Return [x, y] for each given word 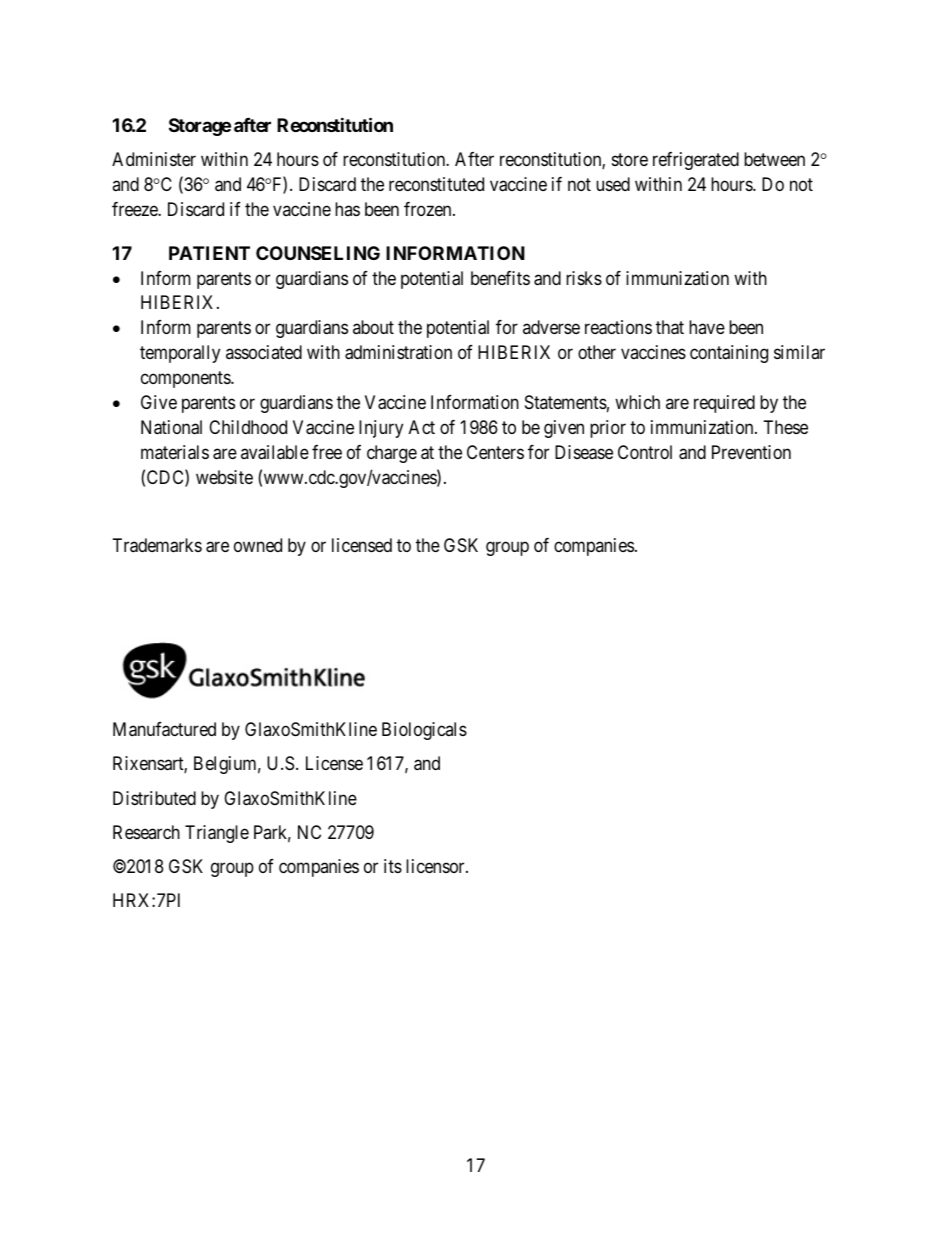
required [724, 404]
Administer [154, 159]
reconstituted [436, 184]
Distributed [154, 798]
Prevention [751, 452]
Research [146, 832]
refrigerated [696, 161]
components [186, 379]
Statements [566, 402]
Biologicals [424, 731]
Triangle [217, 834]
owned [258, 545]
